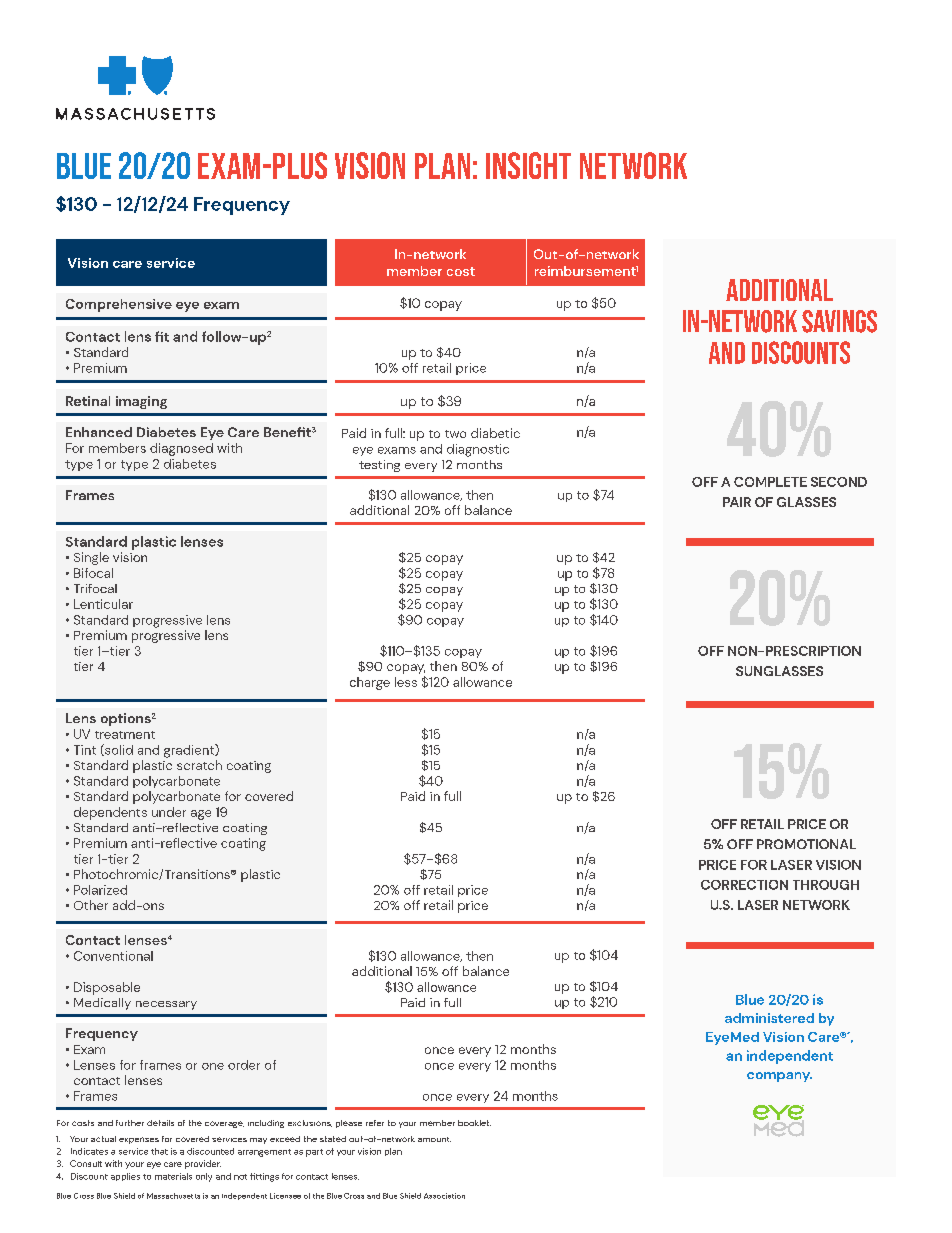 The height and width of the screenshot is (1233, 952). I want to click on COMPLETE, so click(770, 482).
